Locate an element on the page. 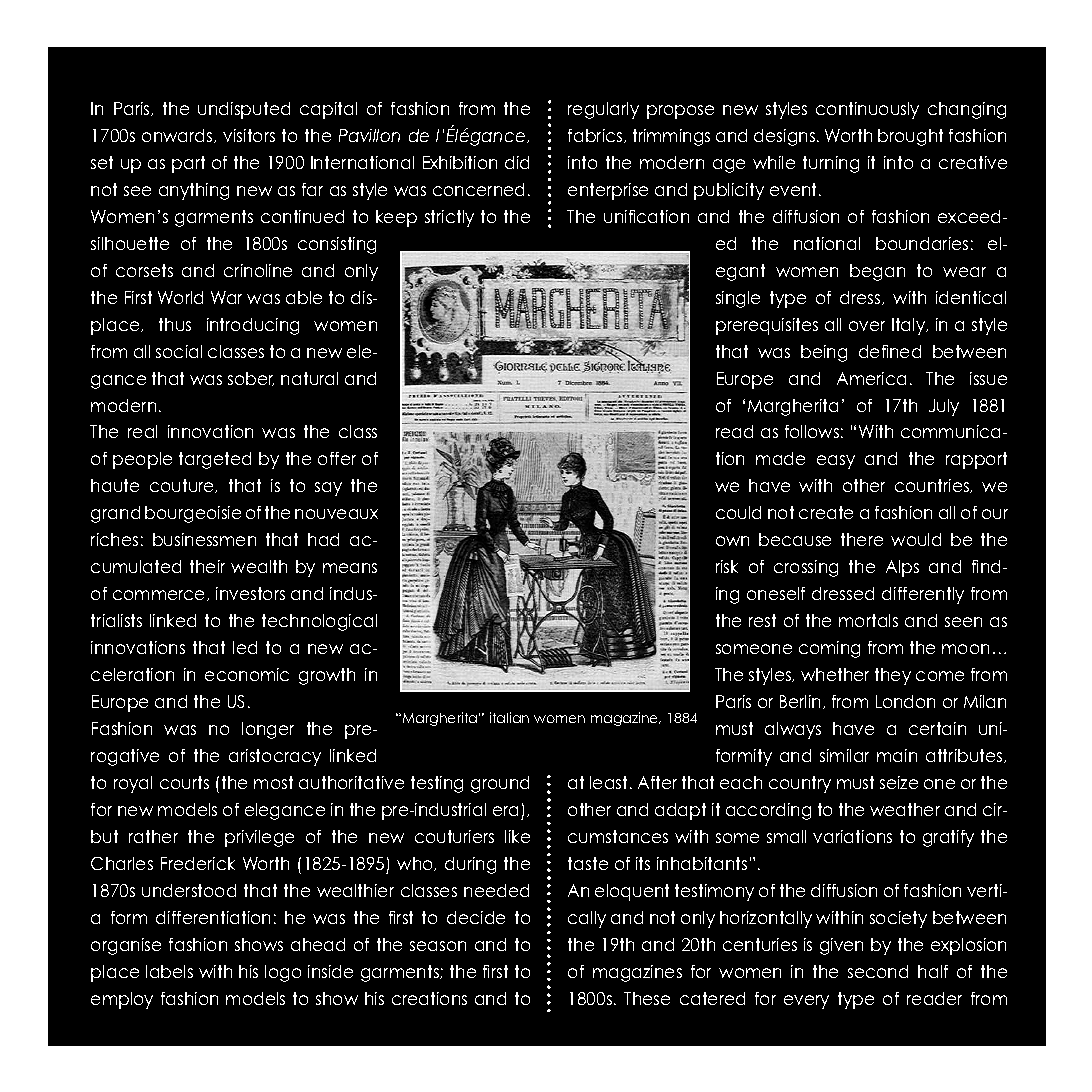 The width and height of the page is (1092, 1092). offer is located at coordinates (337, 458).
